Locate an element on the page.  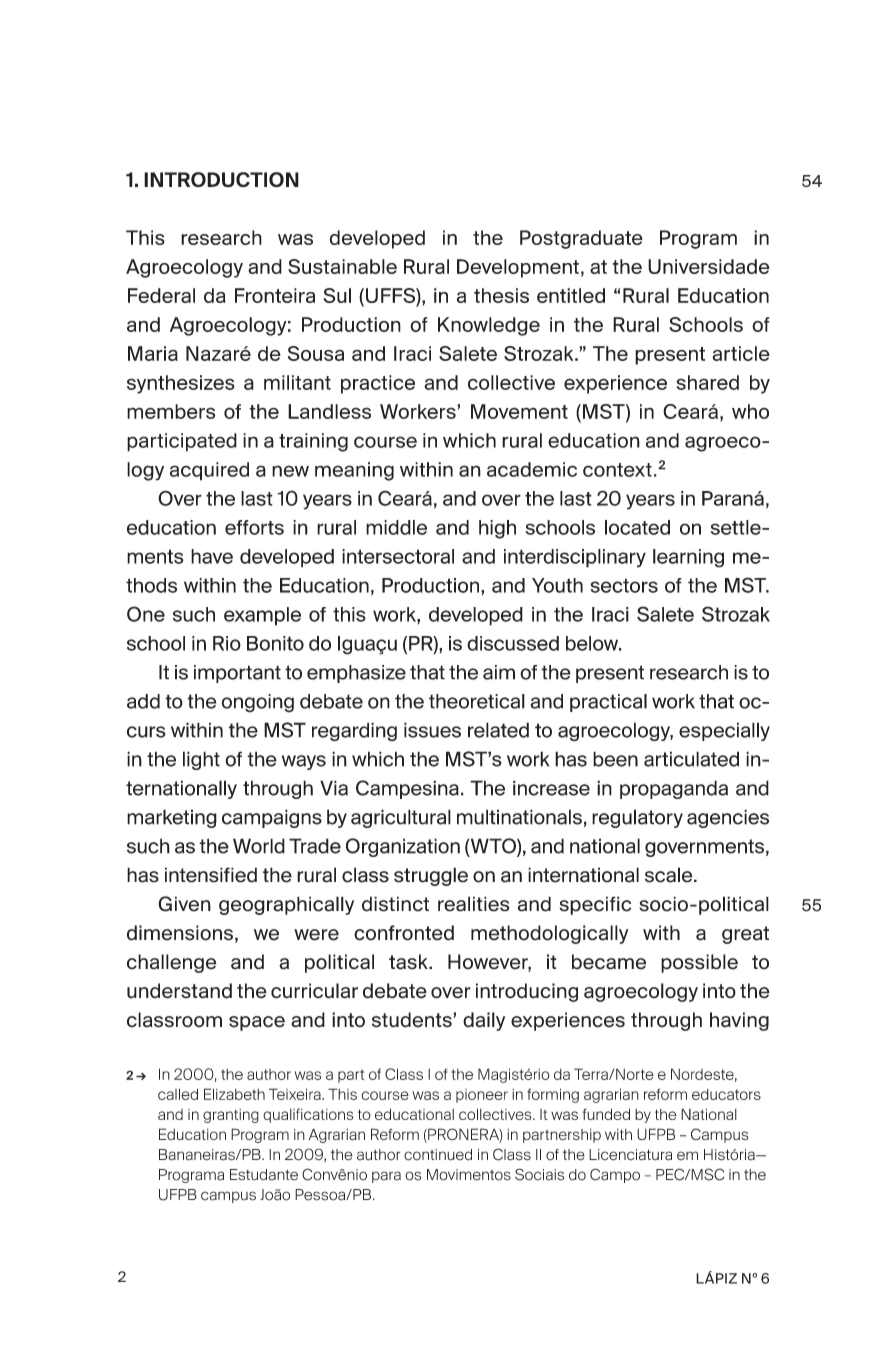
Campo is located at coordinates (615, 1175).
